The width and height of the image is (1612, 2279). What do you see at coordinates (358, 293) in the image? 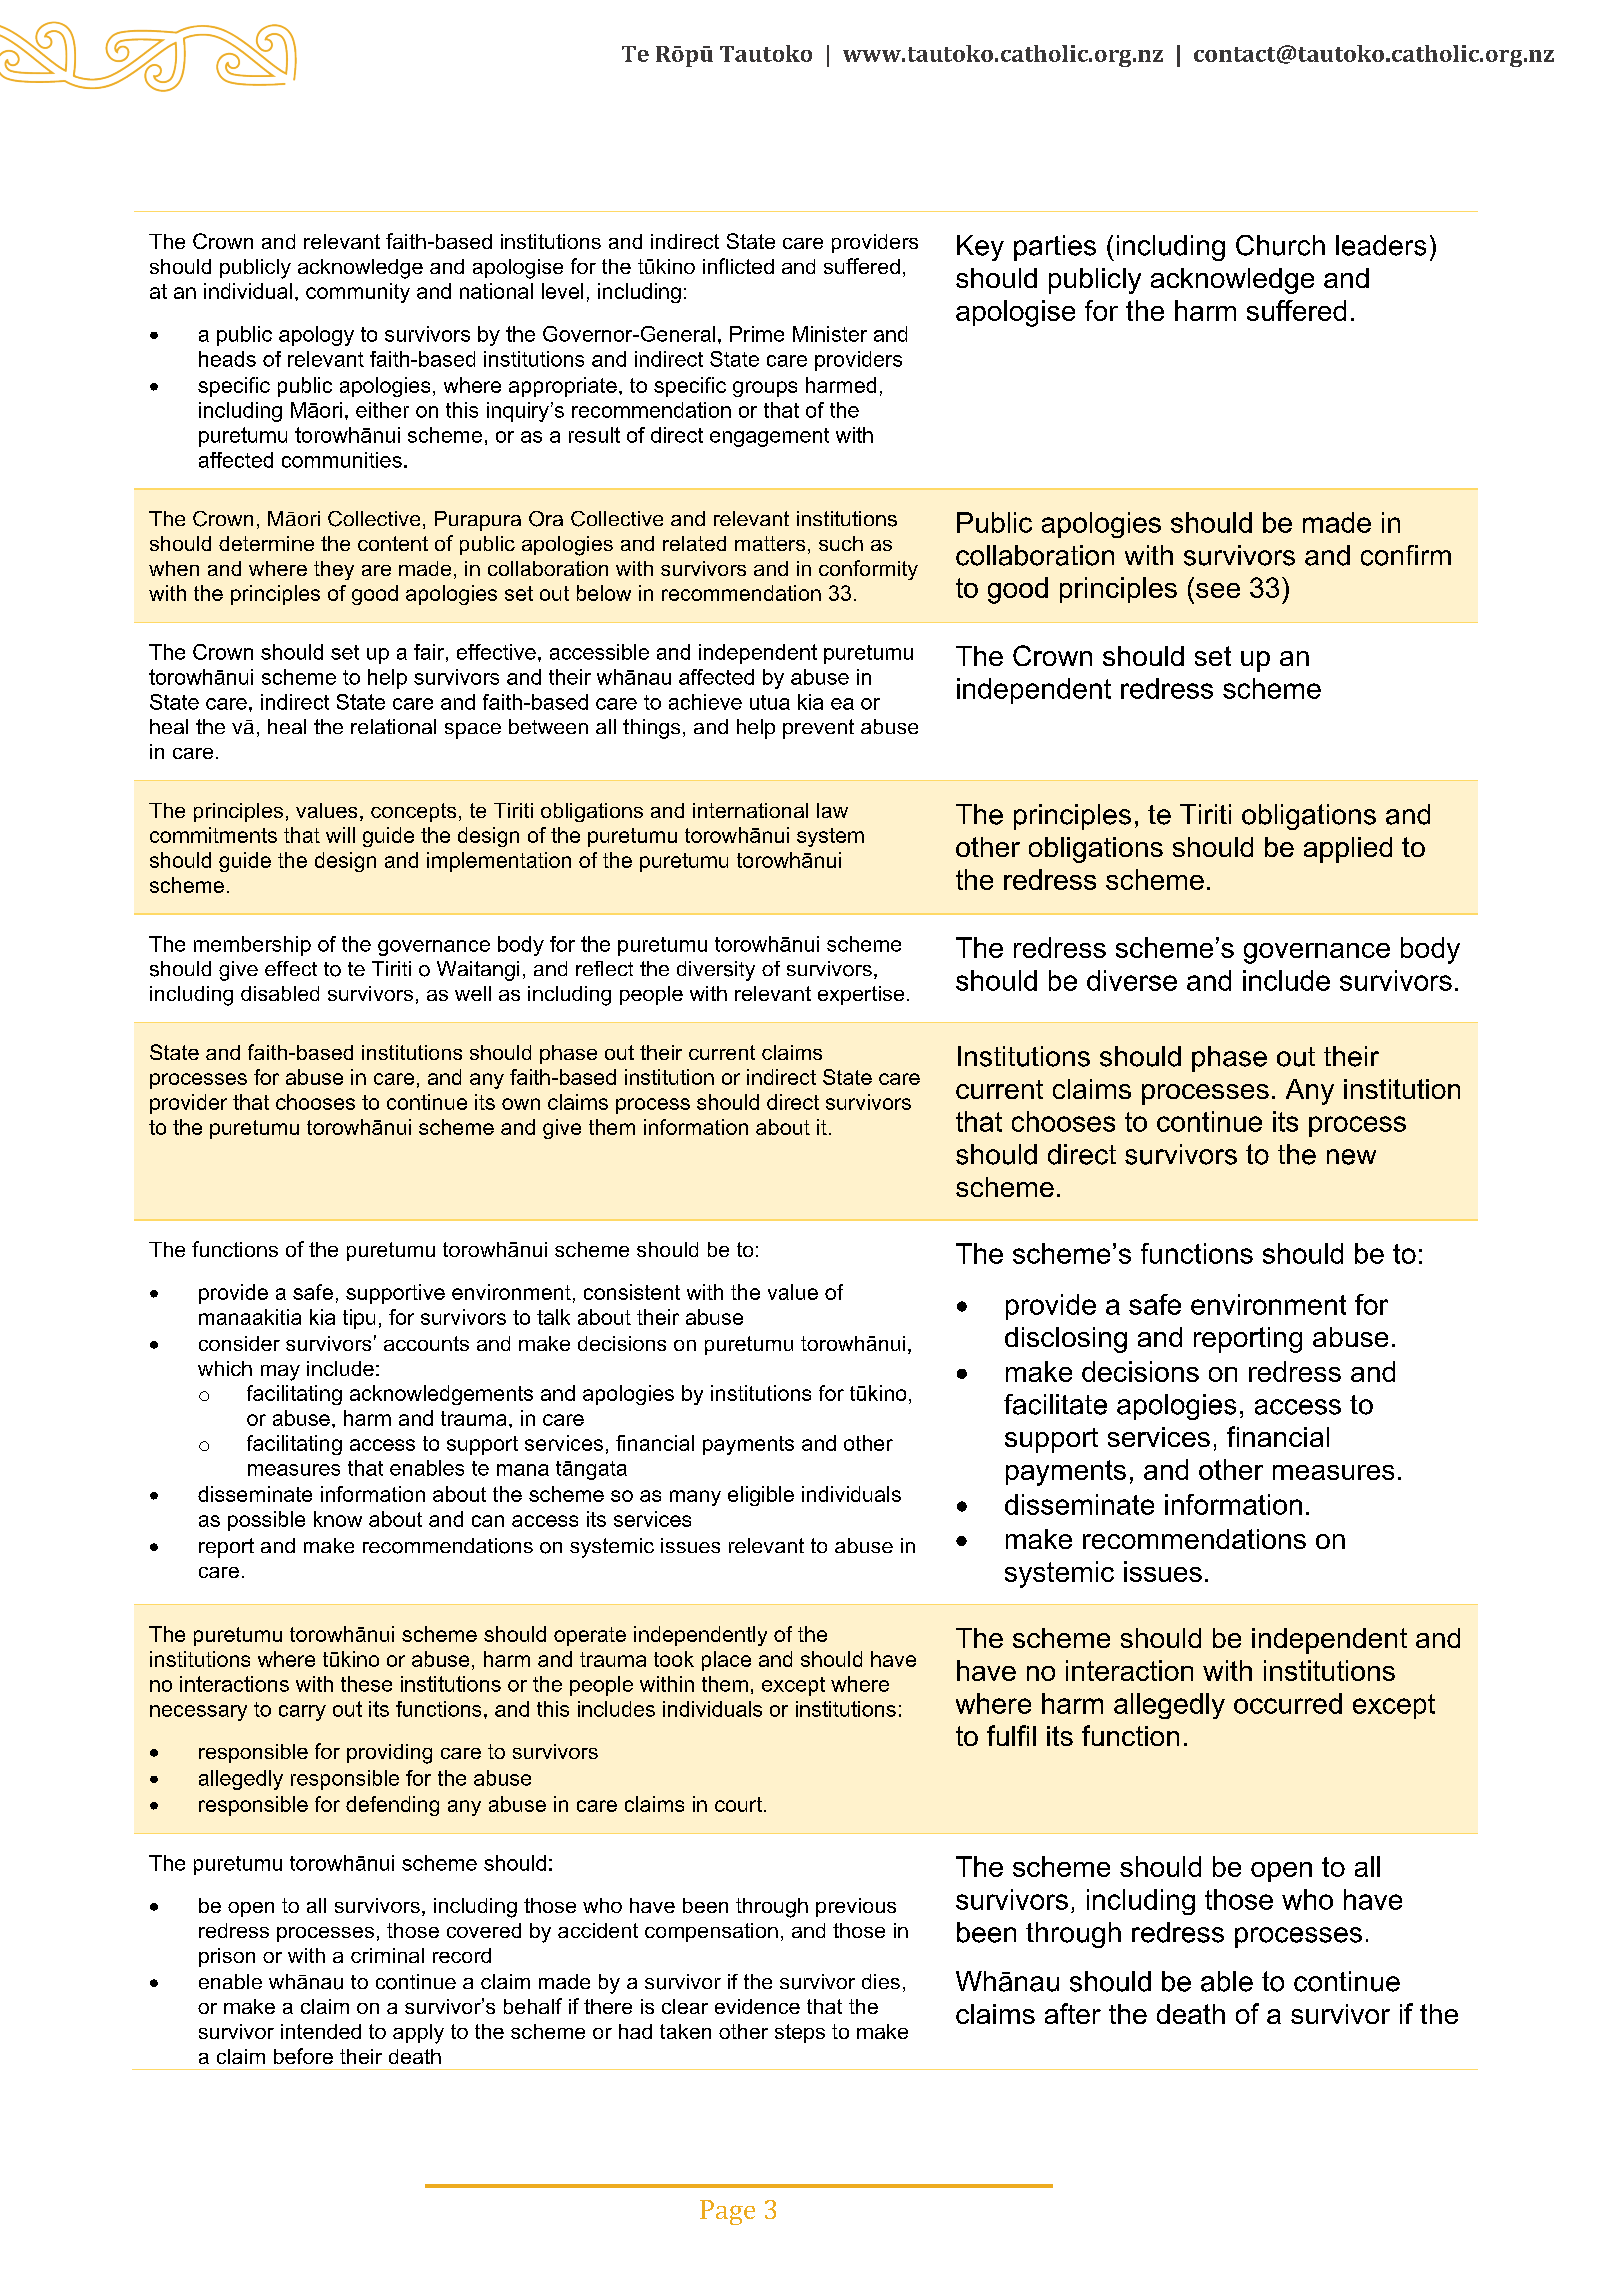
I see `community` at bounding box center [358, 293].
